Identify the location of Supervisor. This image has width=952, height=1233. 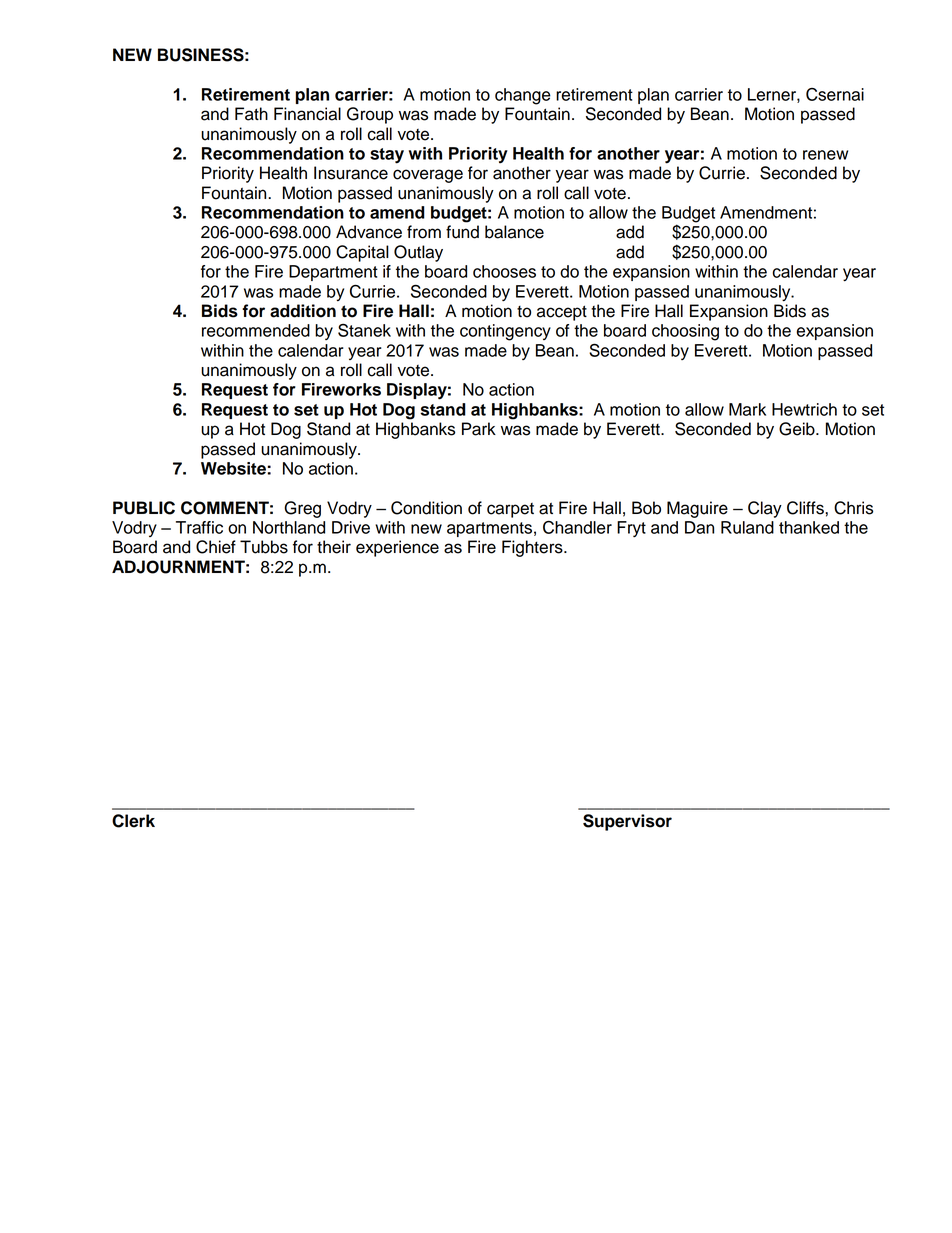
(627, 822).
